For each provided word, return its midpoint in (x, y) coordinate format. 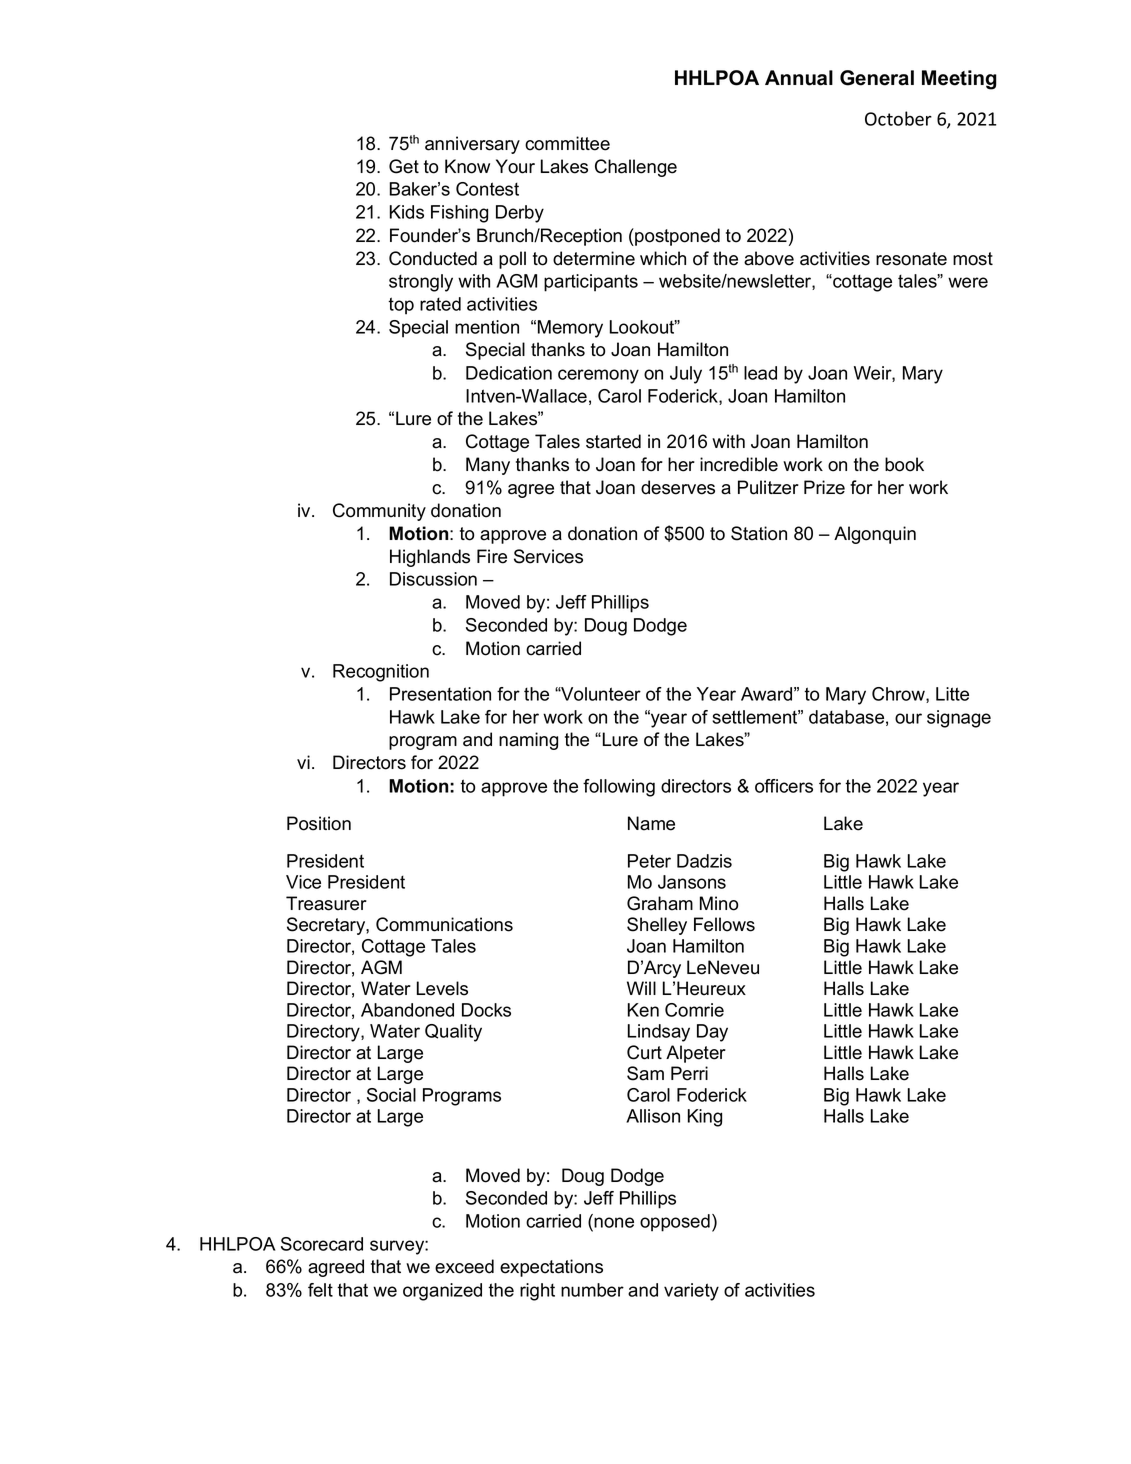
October (898, 118)
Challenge (636, 168)
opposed (675, 1223)
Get (404, 166)
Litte (952, 694)
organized (442, 1292)
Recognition (381, 673)
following (619, 788)
